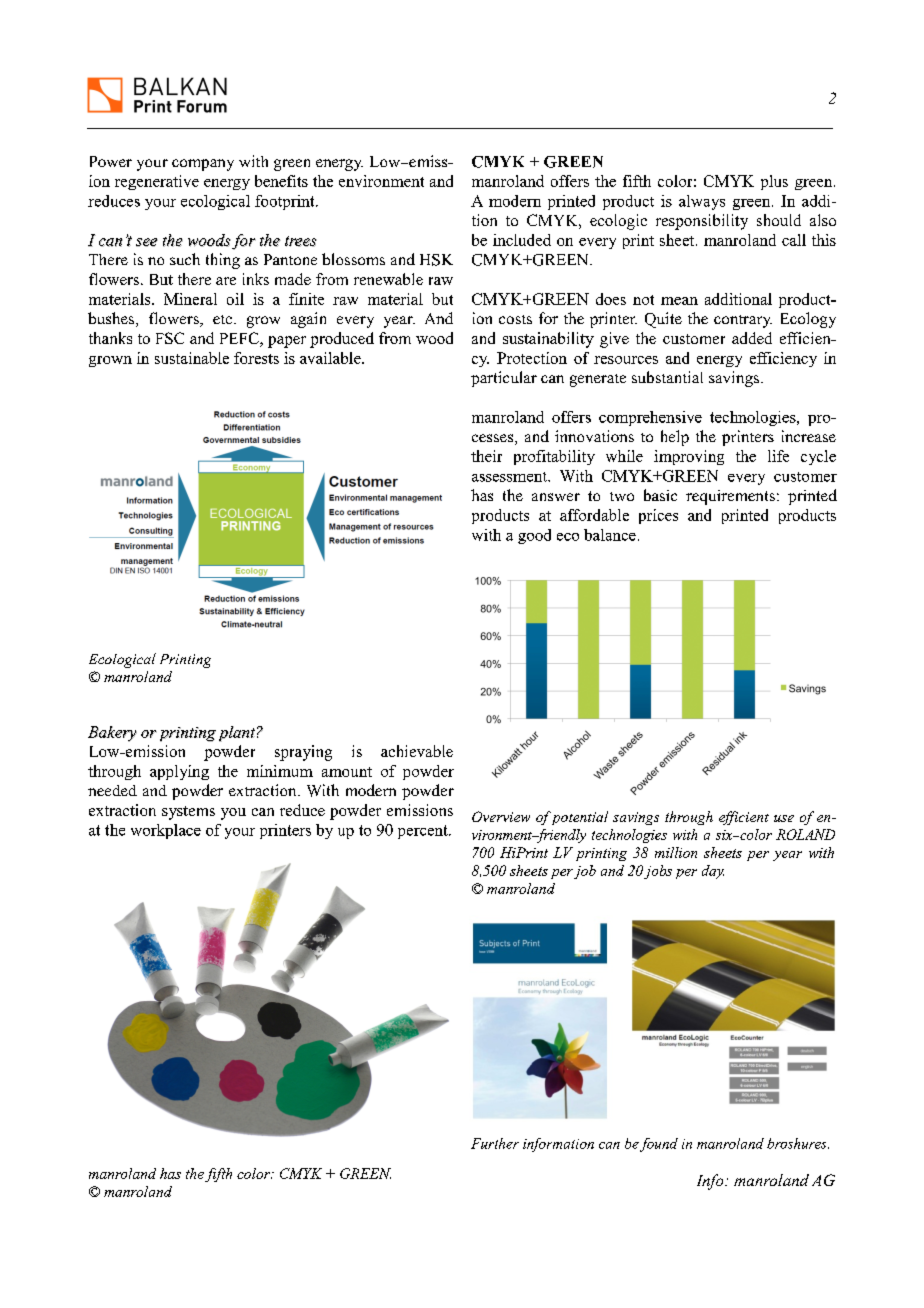  I want to click on requirements, so click(730, 497).
